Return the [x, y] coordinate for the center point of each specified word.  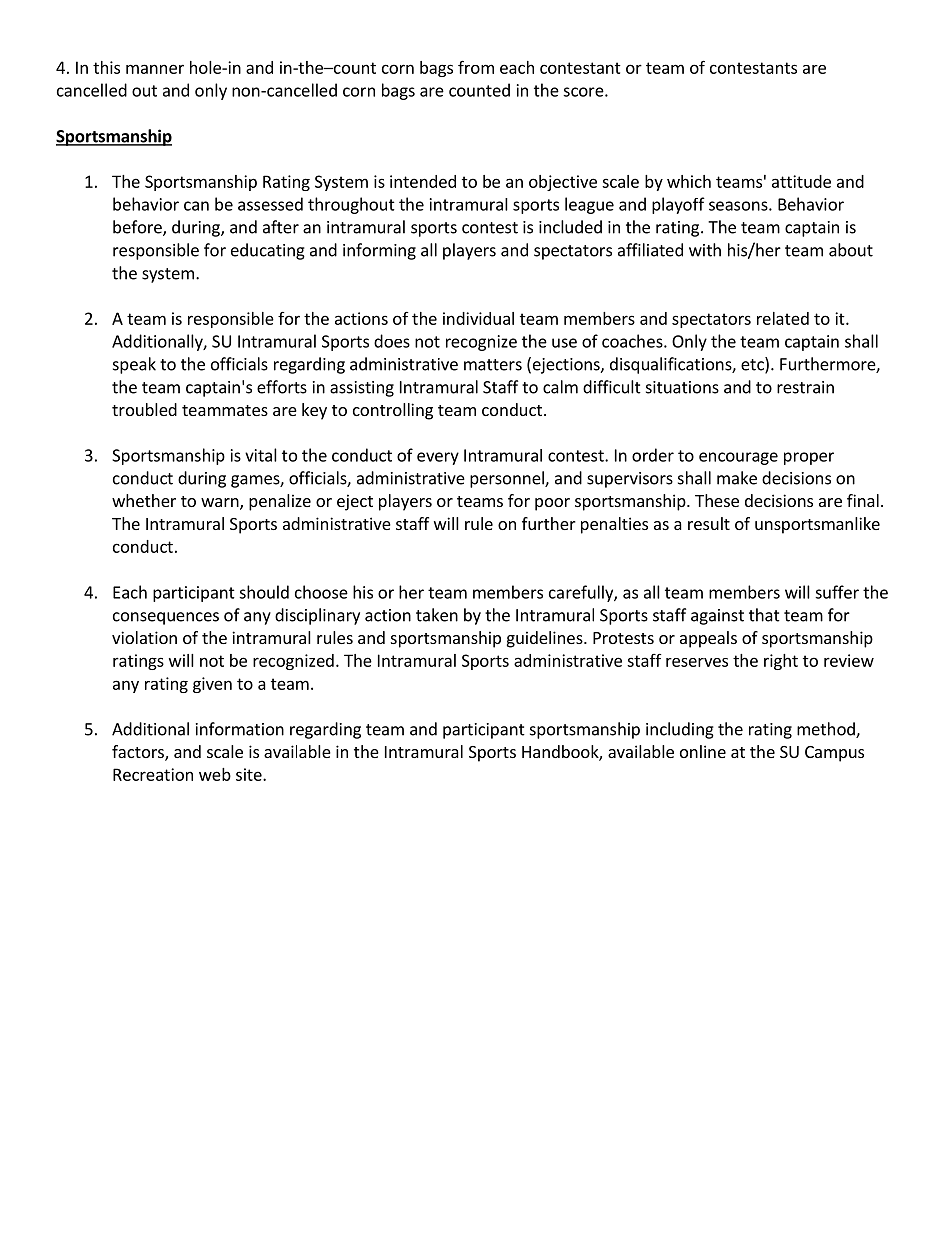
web [215, 774]
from [476, 67]
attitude [801, 181]
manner [155, 69]
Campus [834, 754]
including [680, 730]
